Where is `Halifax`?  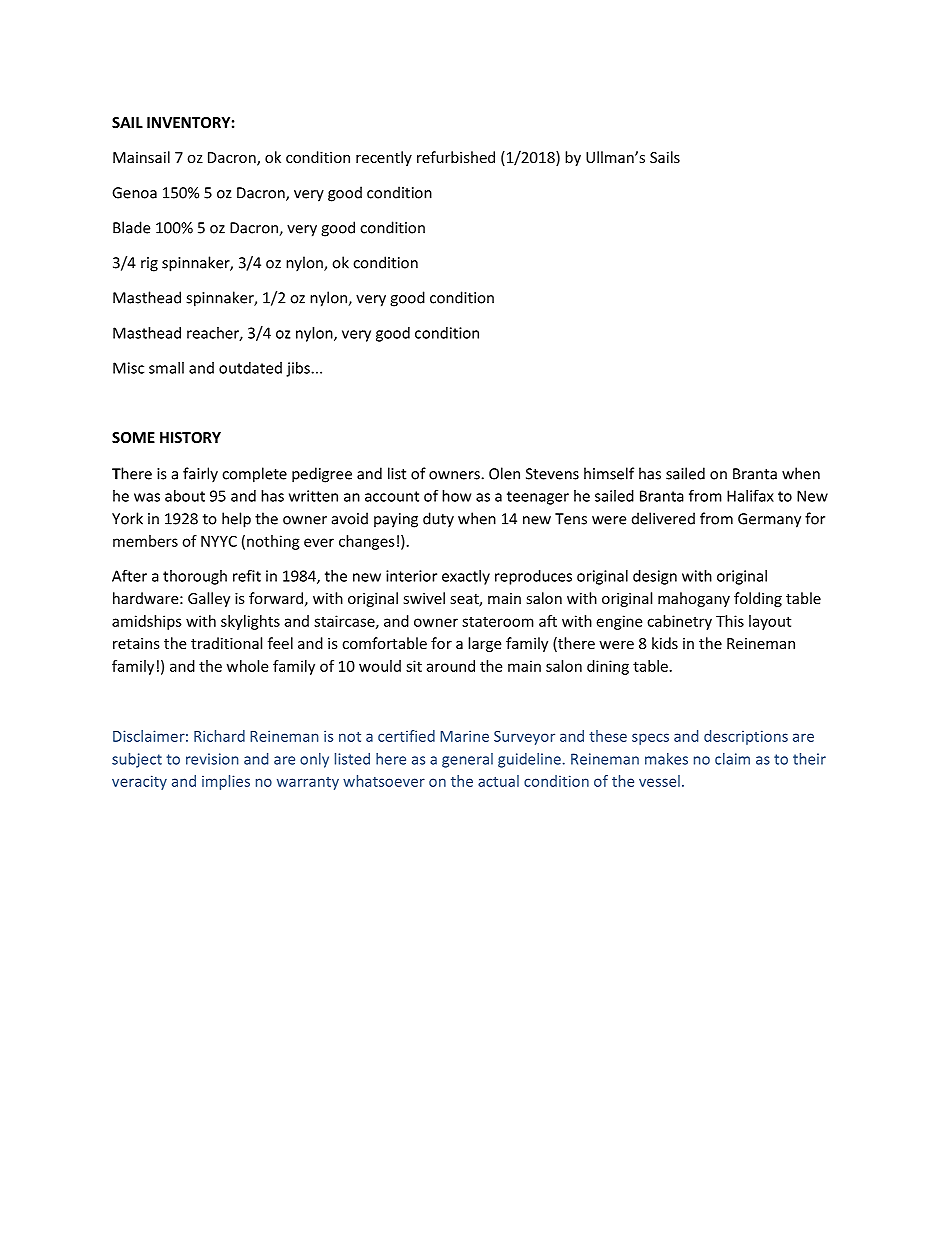 Halifax is located at coordinates (750, 496).
